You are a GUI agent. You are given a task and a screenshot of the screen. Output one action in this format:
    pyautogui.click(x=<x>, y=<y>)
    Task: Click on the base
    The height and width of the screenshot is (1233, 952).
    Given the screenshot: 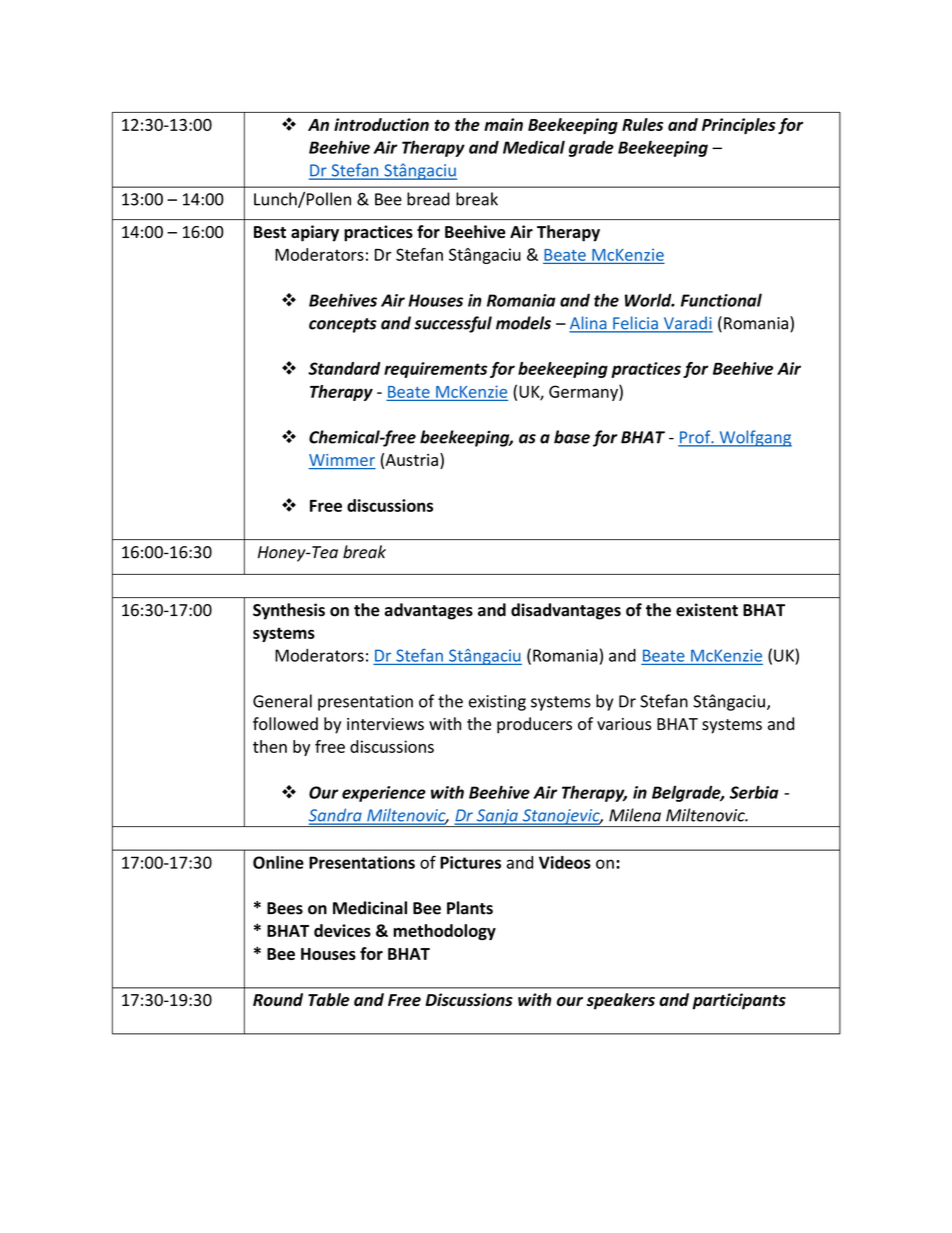 What is the action you would take?
    pyautogui.click(x=572, y=437)
